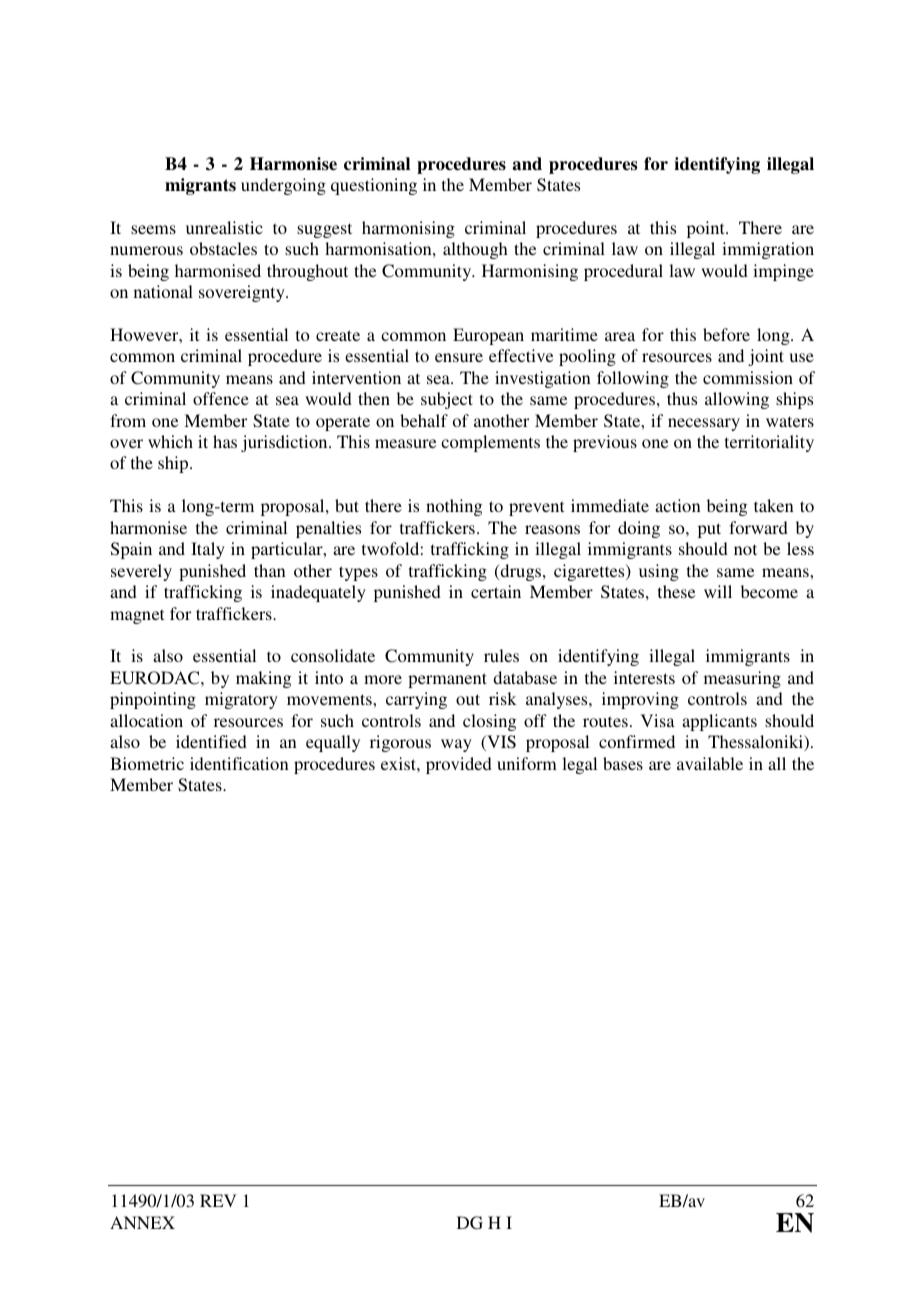  I want to click on provided, so click(459, 765).
